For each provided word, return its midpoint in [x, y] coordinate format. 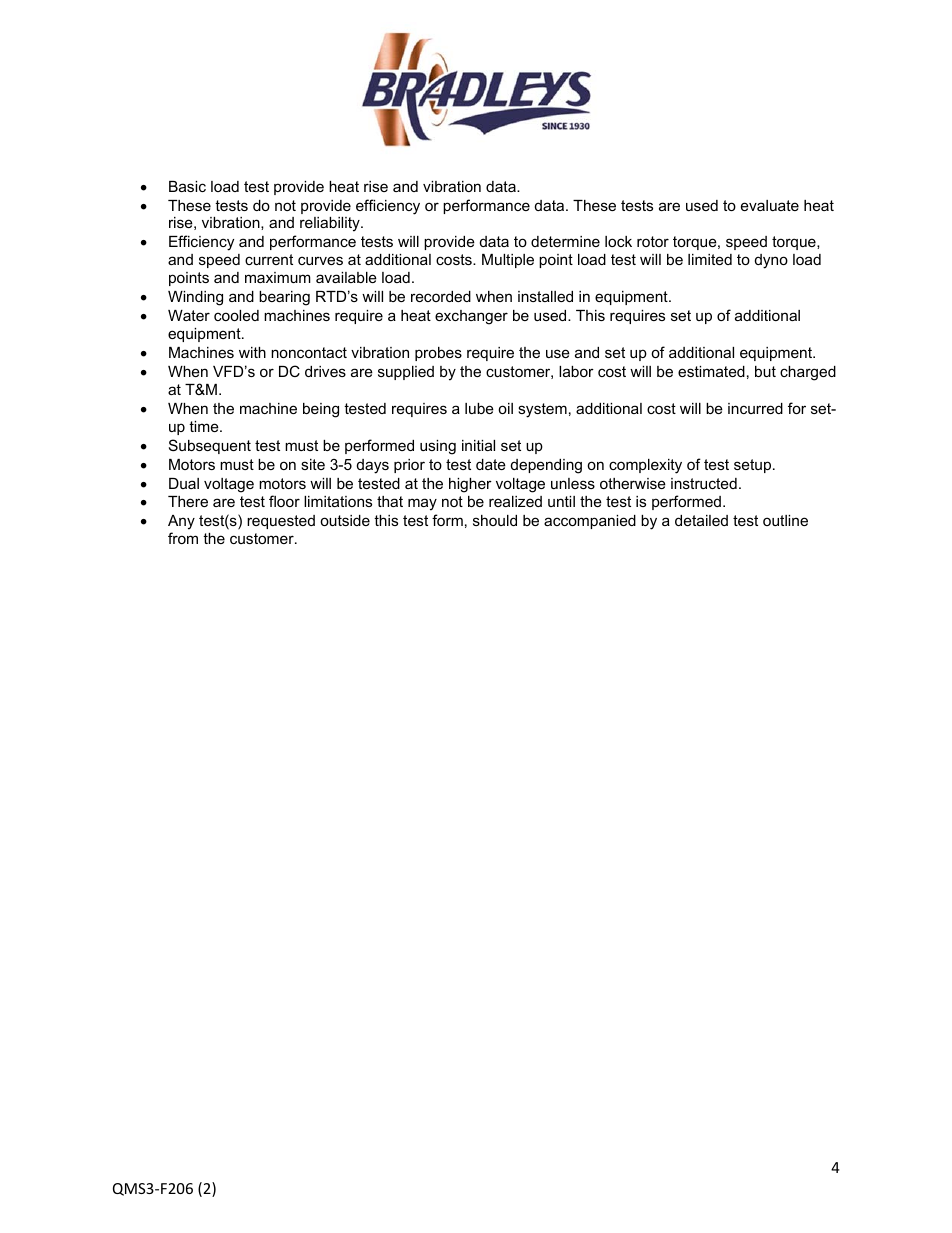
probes [438, 354]
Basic [187, 186]
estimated [711, 371]
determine [565, 241]
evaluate [770, 205]
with [252, 352]
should [495, 520]
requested [281, 522]
